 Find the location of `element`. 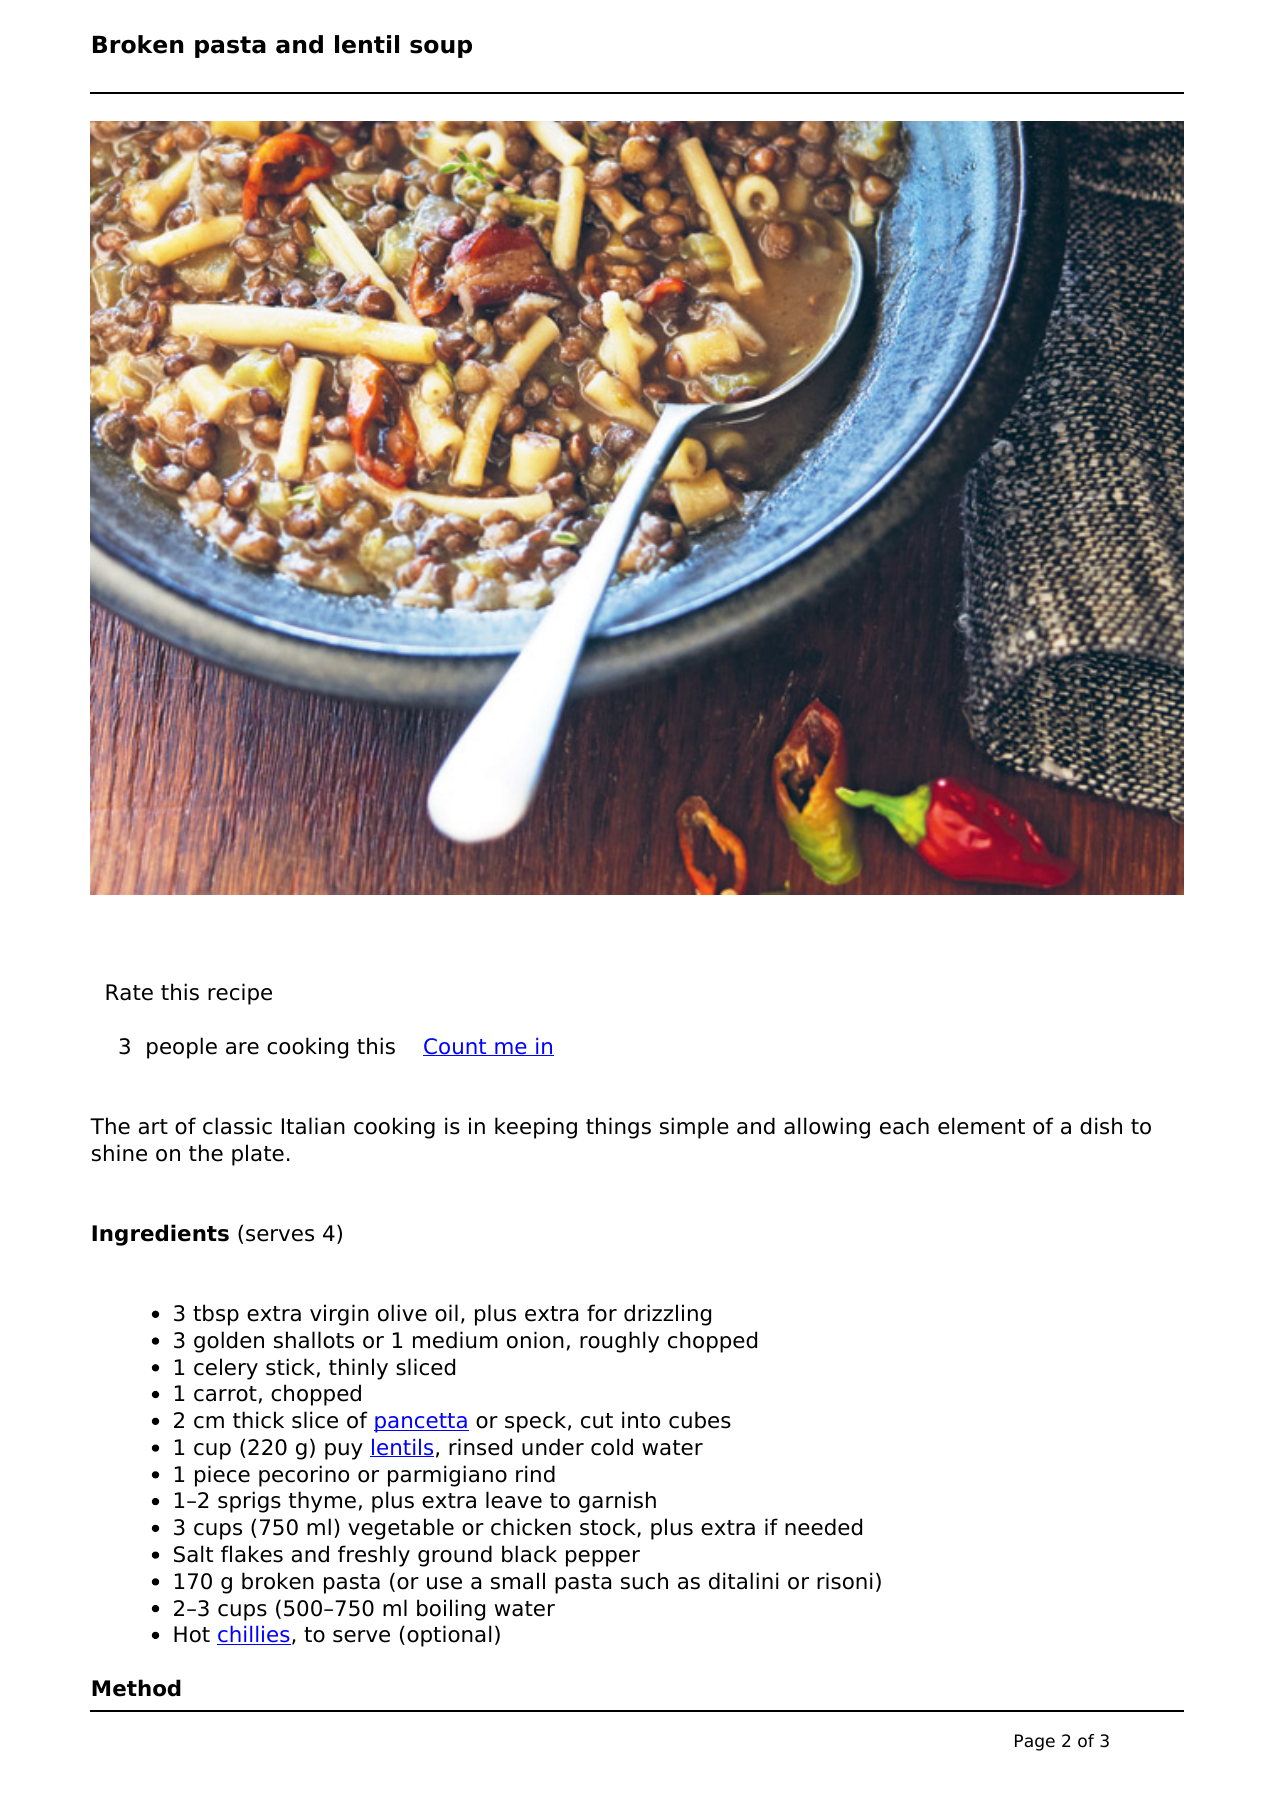

element is located at coordinates (981, 1126).
